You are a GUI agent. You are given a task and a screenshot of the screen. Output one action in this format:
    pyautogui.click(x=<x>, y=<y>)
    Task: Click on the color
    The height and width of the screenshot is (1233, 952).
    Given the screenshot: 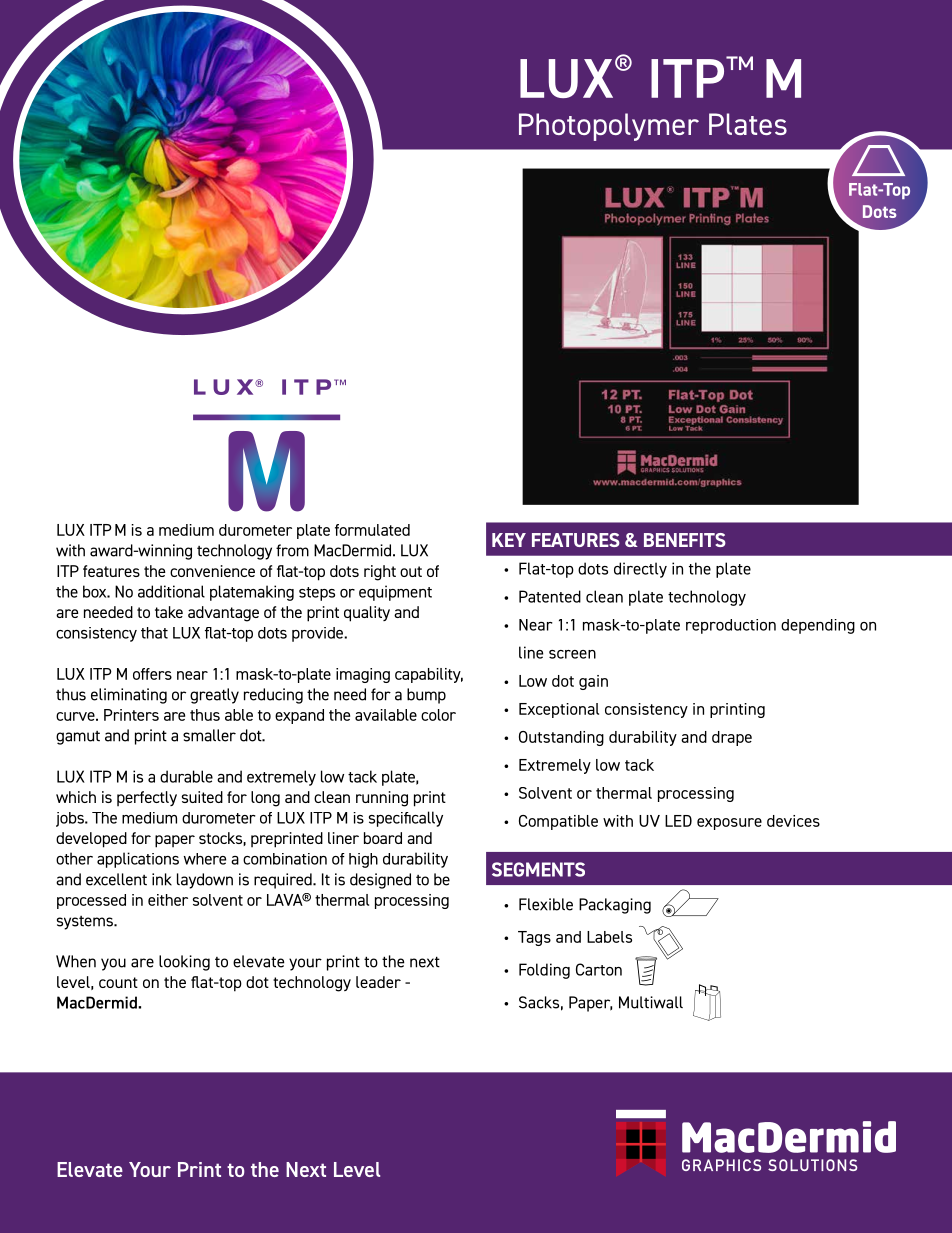 What is the action you would take?
    pyautogui.click(x=438, y=715)
